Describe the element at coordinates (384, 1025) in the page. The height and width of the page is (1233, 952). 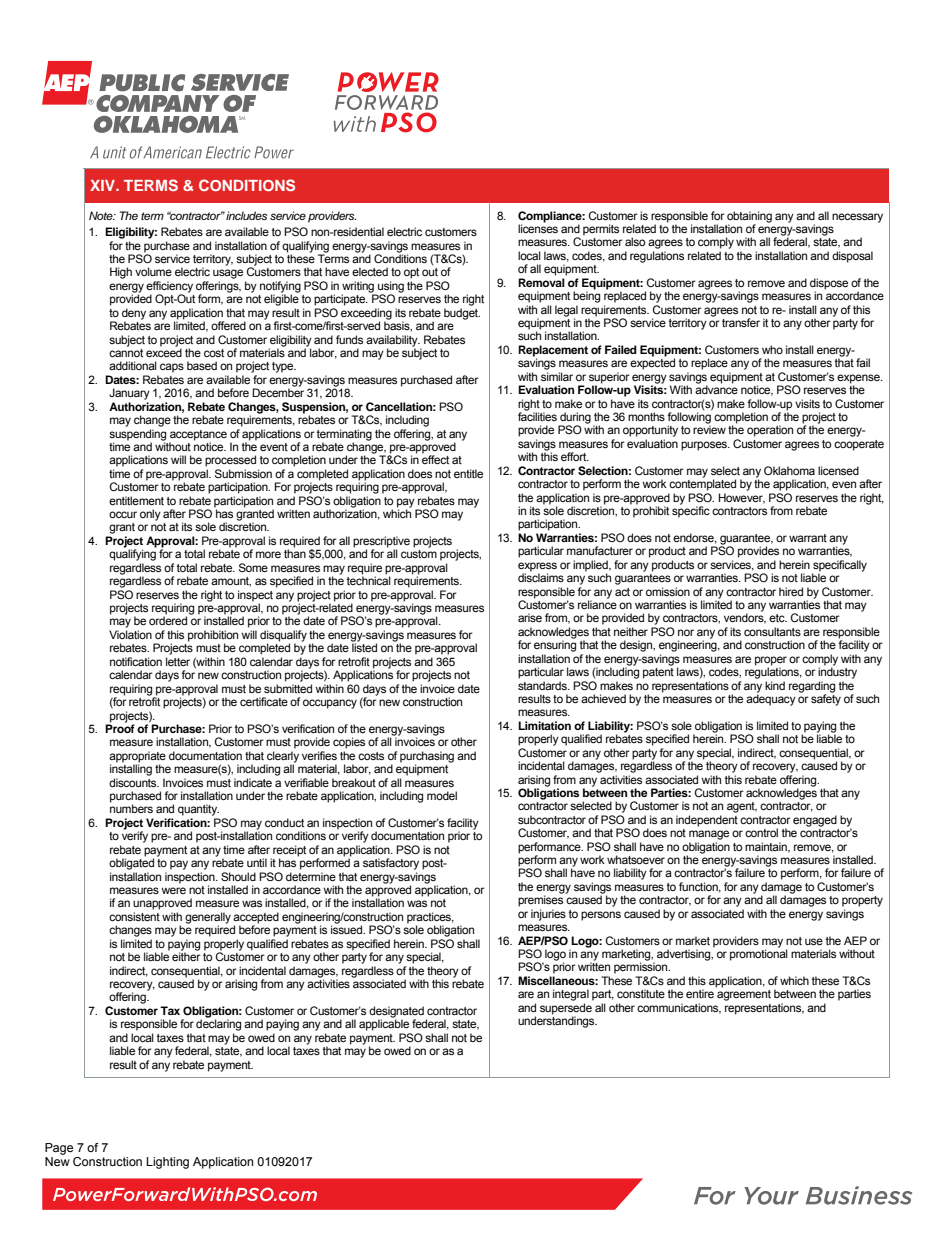
I see `applicable` at that location.
